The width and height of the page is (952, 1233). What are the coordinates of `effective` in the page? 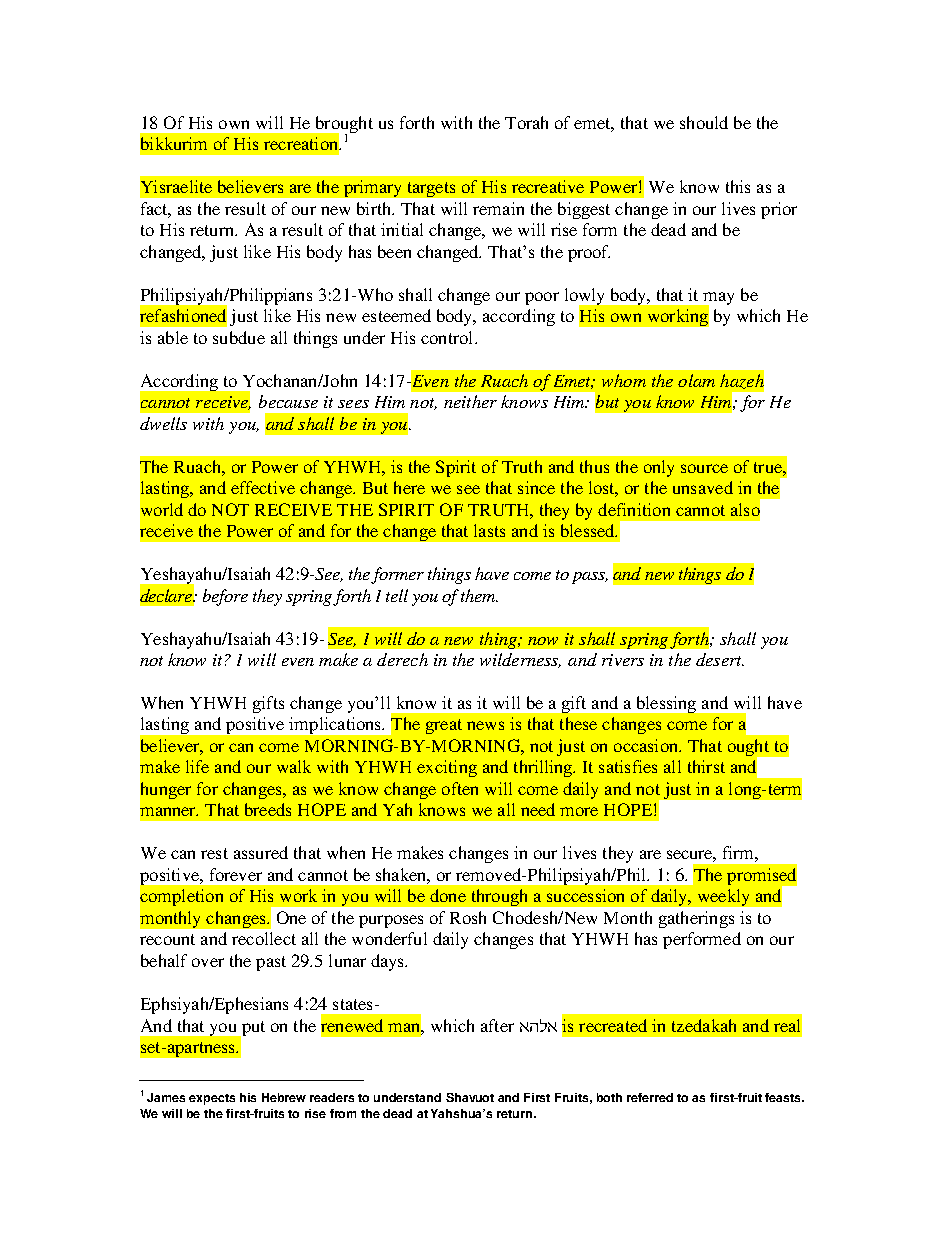 It's located at (263, 487).
